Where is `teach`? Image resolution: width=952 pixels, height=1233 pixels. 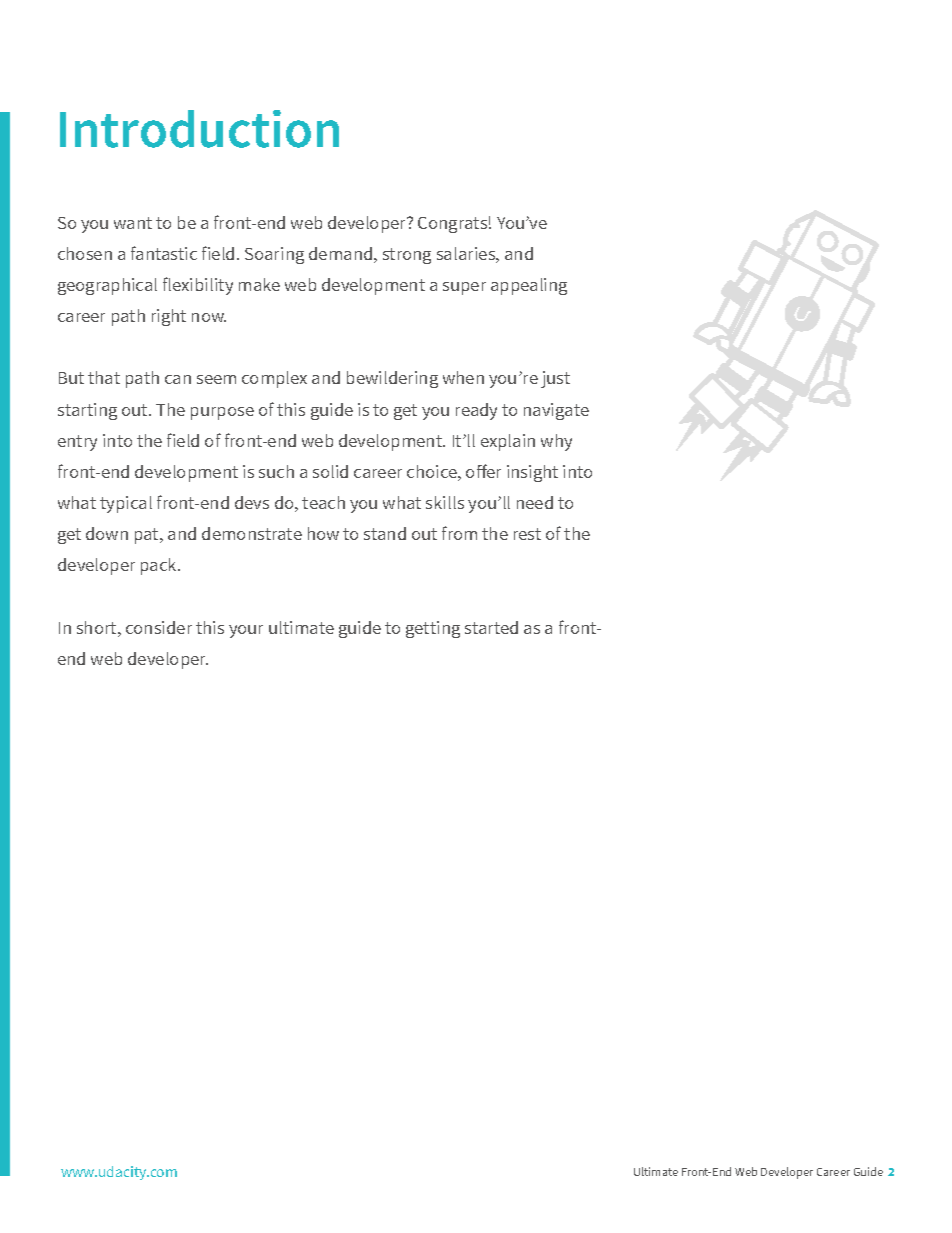 teach is located at coordinates (323, 502).
